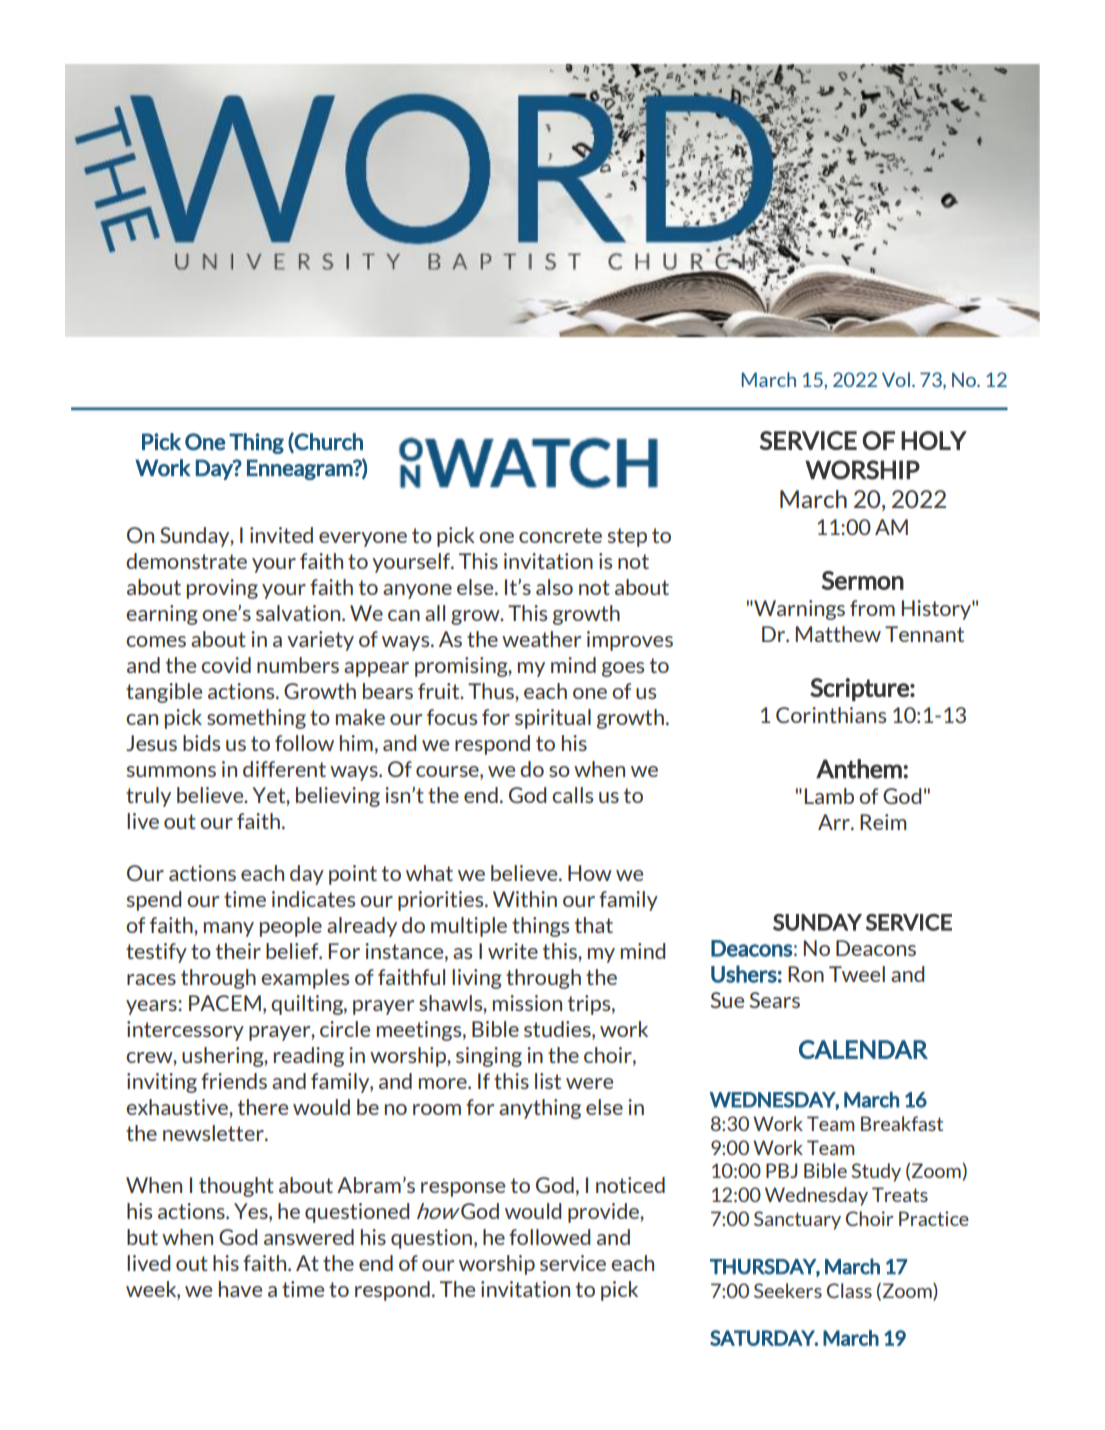 The height and width of the screenshot is (1430, 1105). I want to click on Scripture, so click(860, 689).
